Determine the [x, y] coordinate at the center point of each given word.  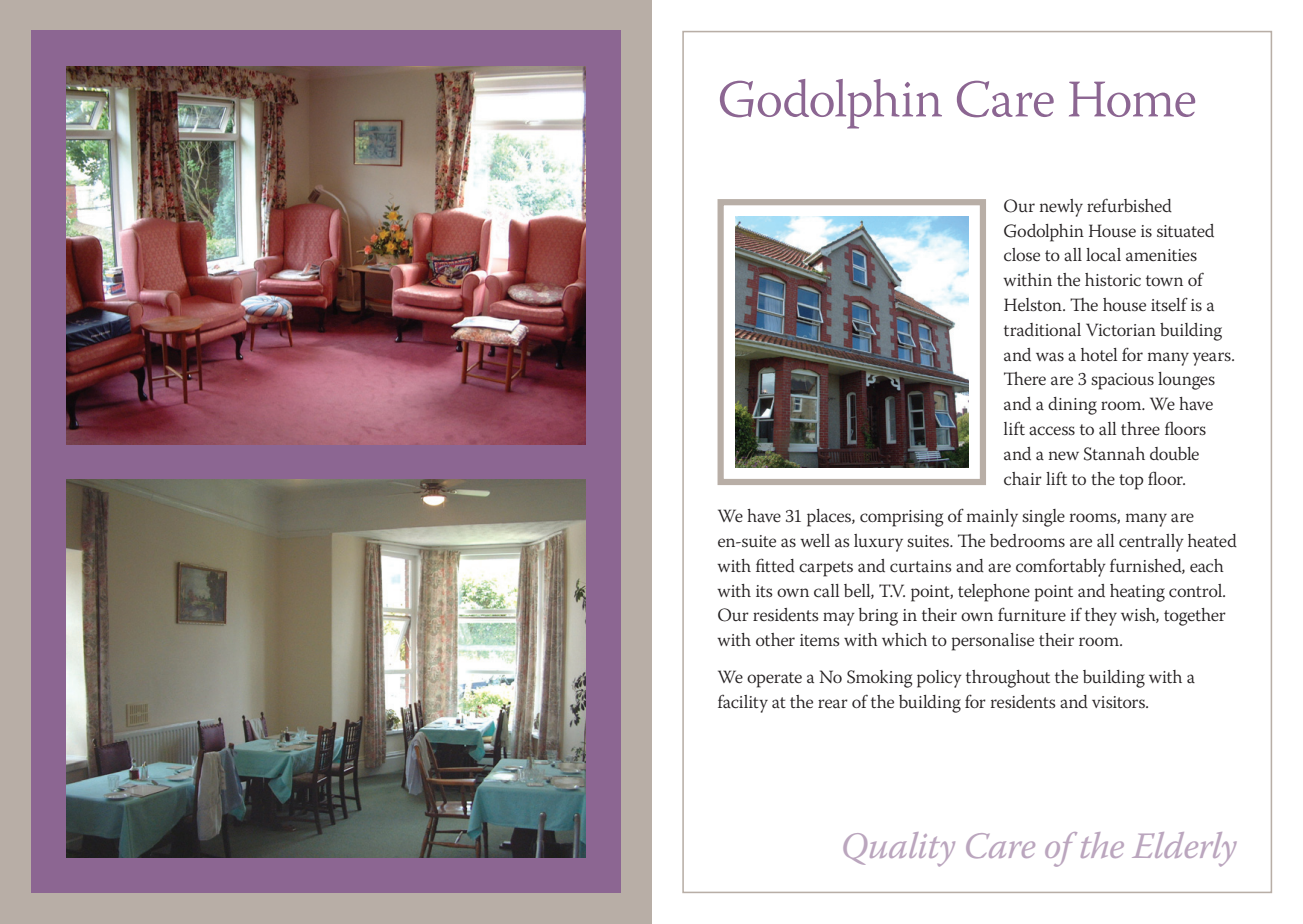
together [1195, 617]
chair [1023, 479]
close [1022, 255]
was [1050, 356]
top [1131, 482]
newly [1061, 208]
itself [1169, 304]
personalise [993, 642]
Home [1132, 99]
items [820, 640]
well [815, 540]
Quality [899, 849]
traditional [1042, 329]
